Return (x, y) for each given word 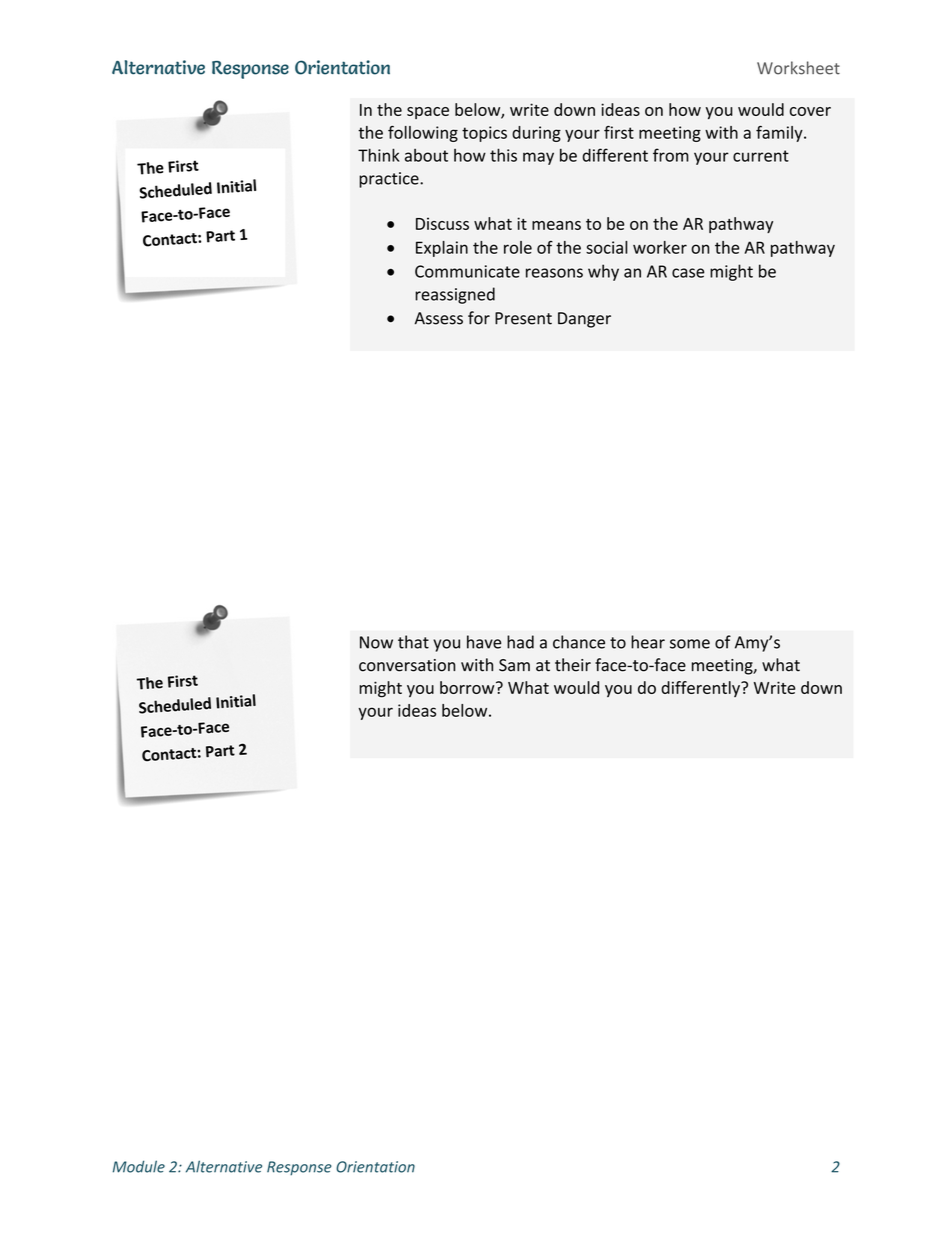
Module (139, 1166)
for (479, 318)
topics (484, 134)
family (780, 134)
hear (648, 642)
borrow (468, 687)
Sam (514, 665)
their (573, 665)
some (690, 644)
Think (379, 155)
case (688, 273)
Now (376, 642)
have (484, 642)
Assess (439, 318)
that (413, 642)
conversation (407, 665)
